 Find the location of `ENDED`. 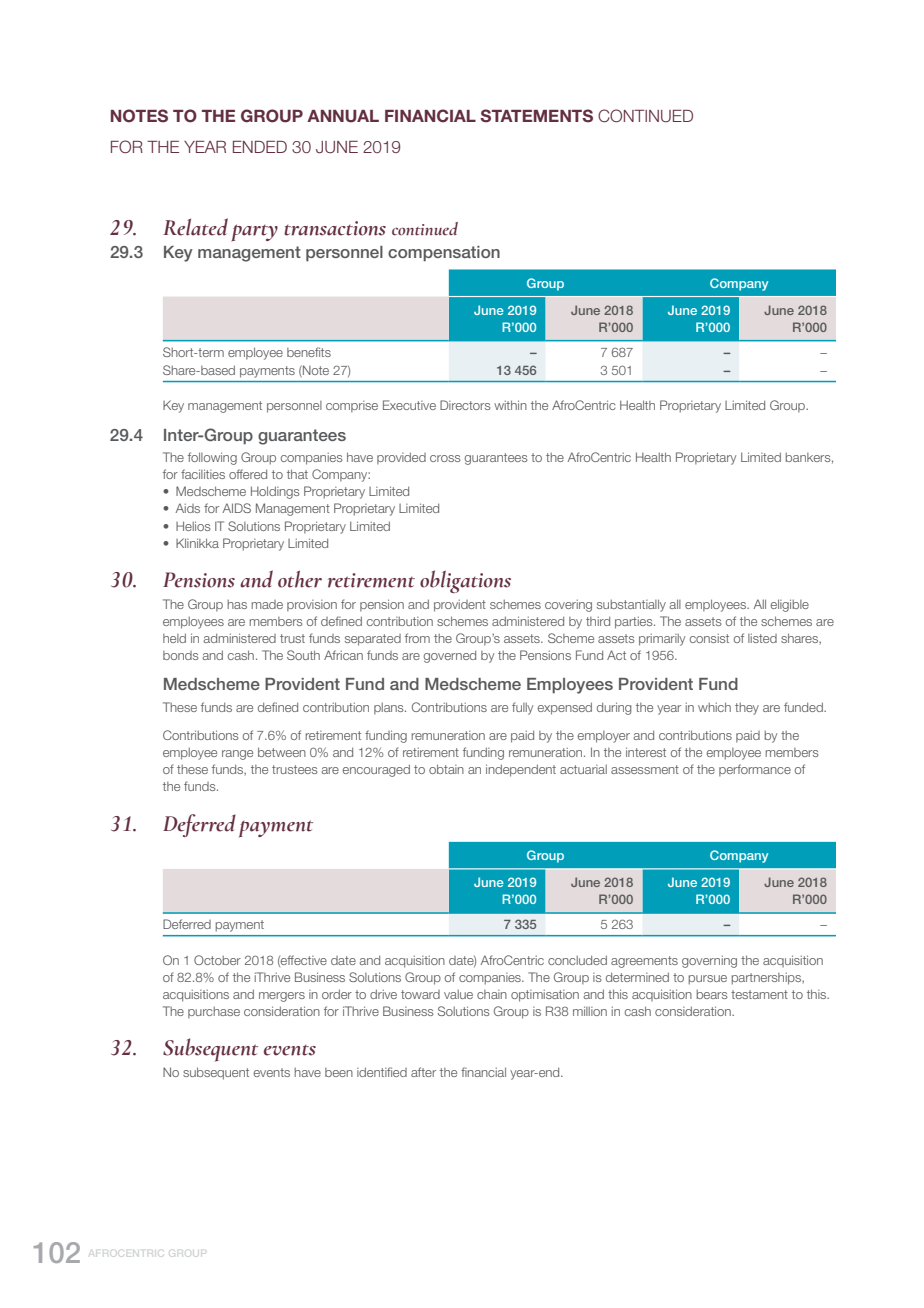

ENDED is located at coordinates (260, 147).
